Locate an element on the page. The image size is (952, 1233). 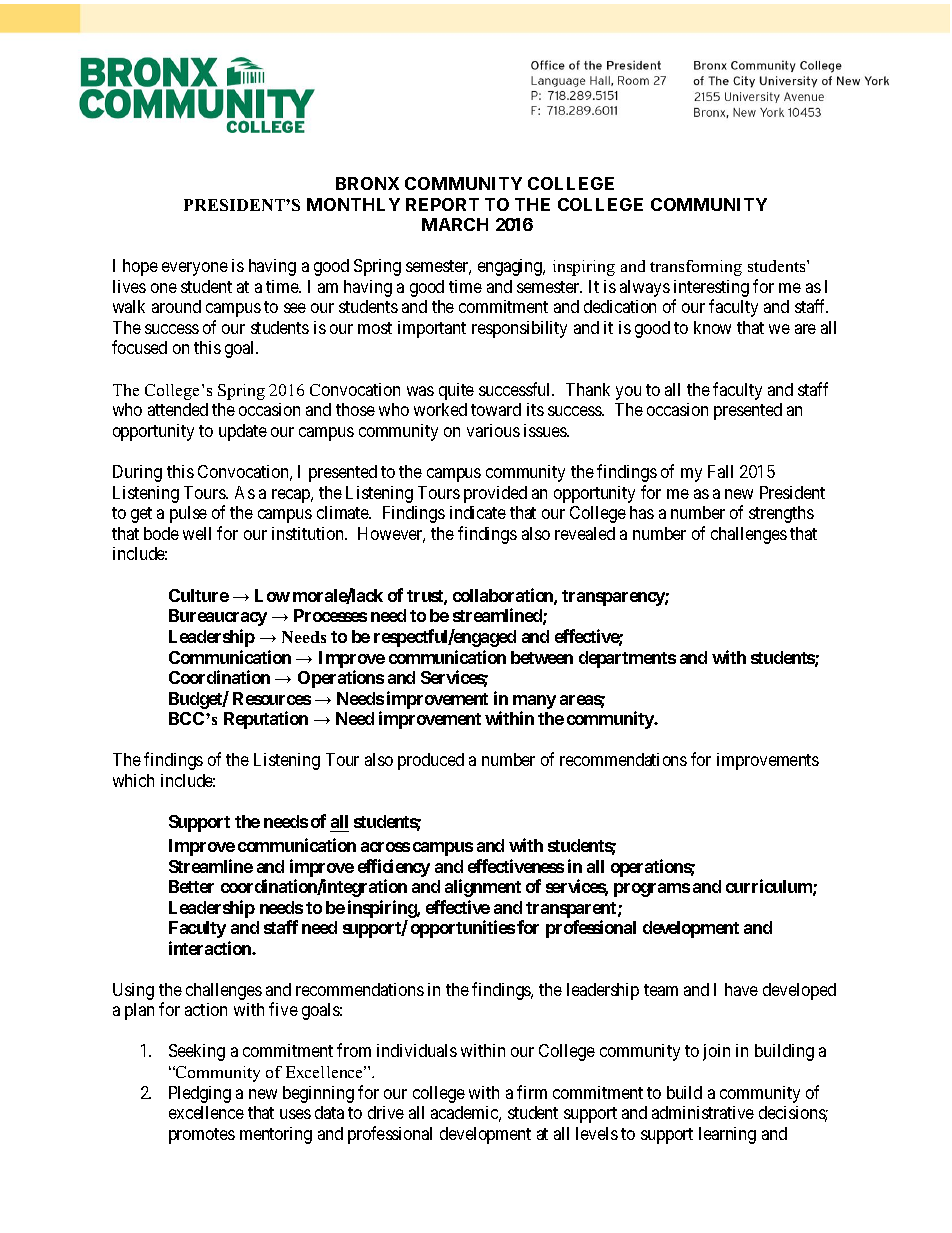
between is located at coordinates (542, 657).
